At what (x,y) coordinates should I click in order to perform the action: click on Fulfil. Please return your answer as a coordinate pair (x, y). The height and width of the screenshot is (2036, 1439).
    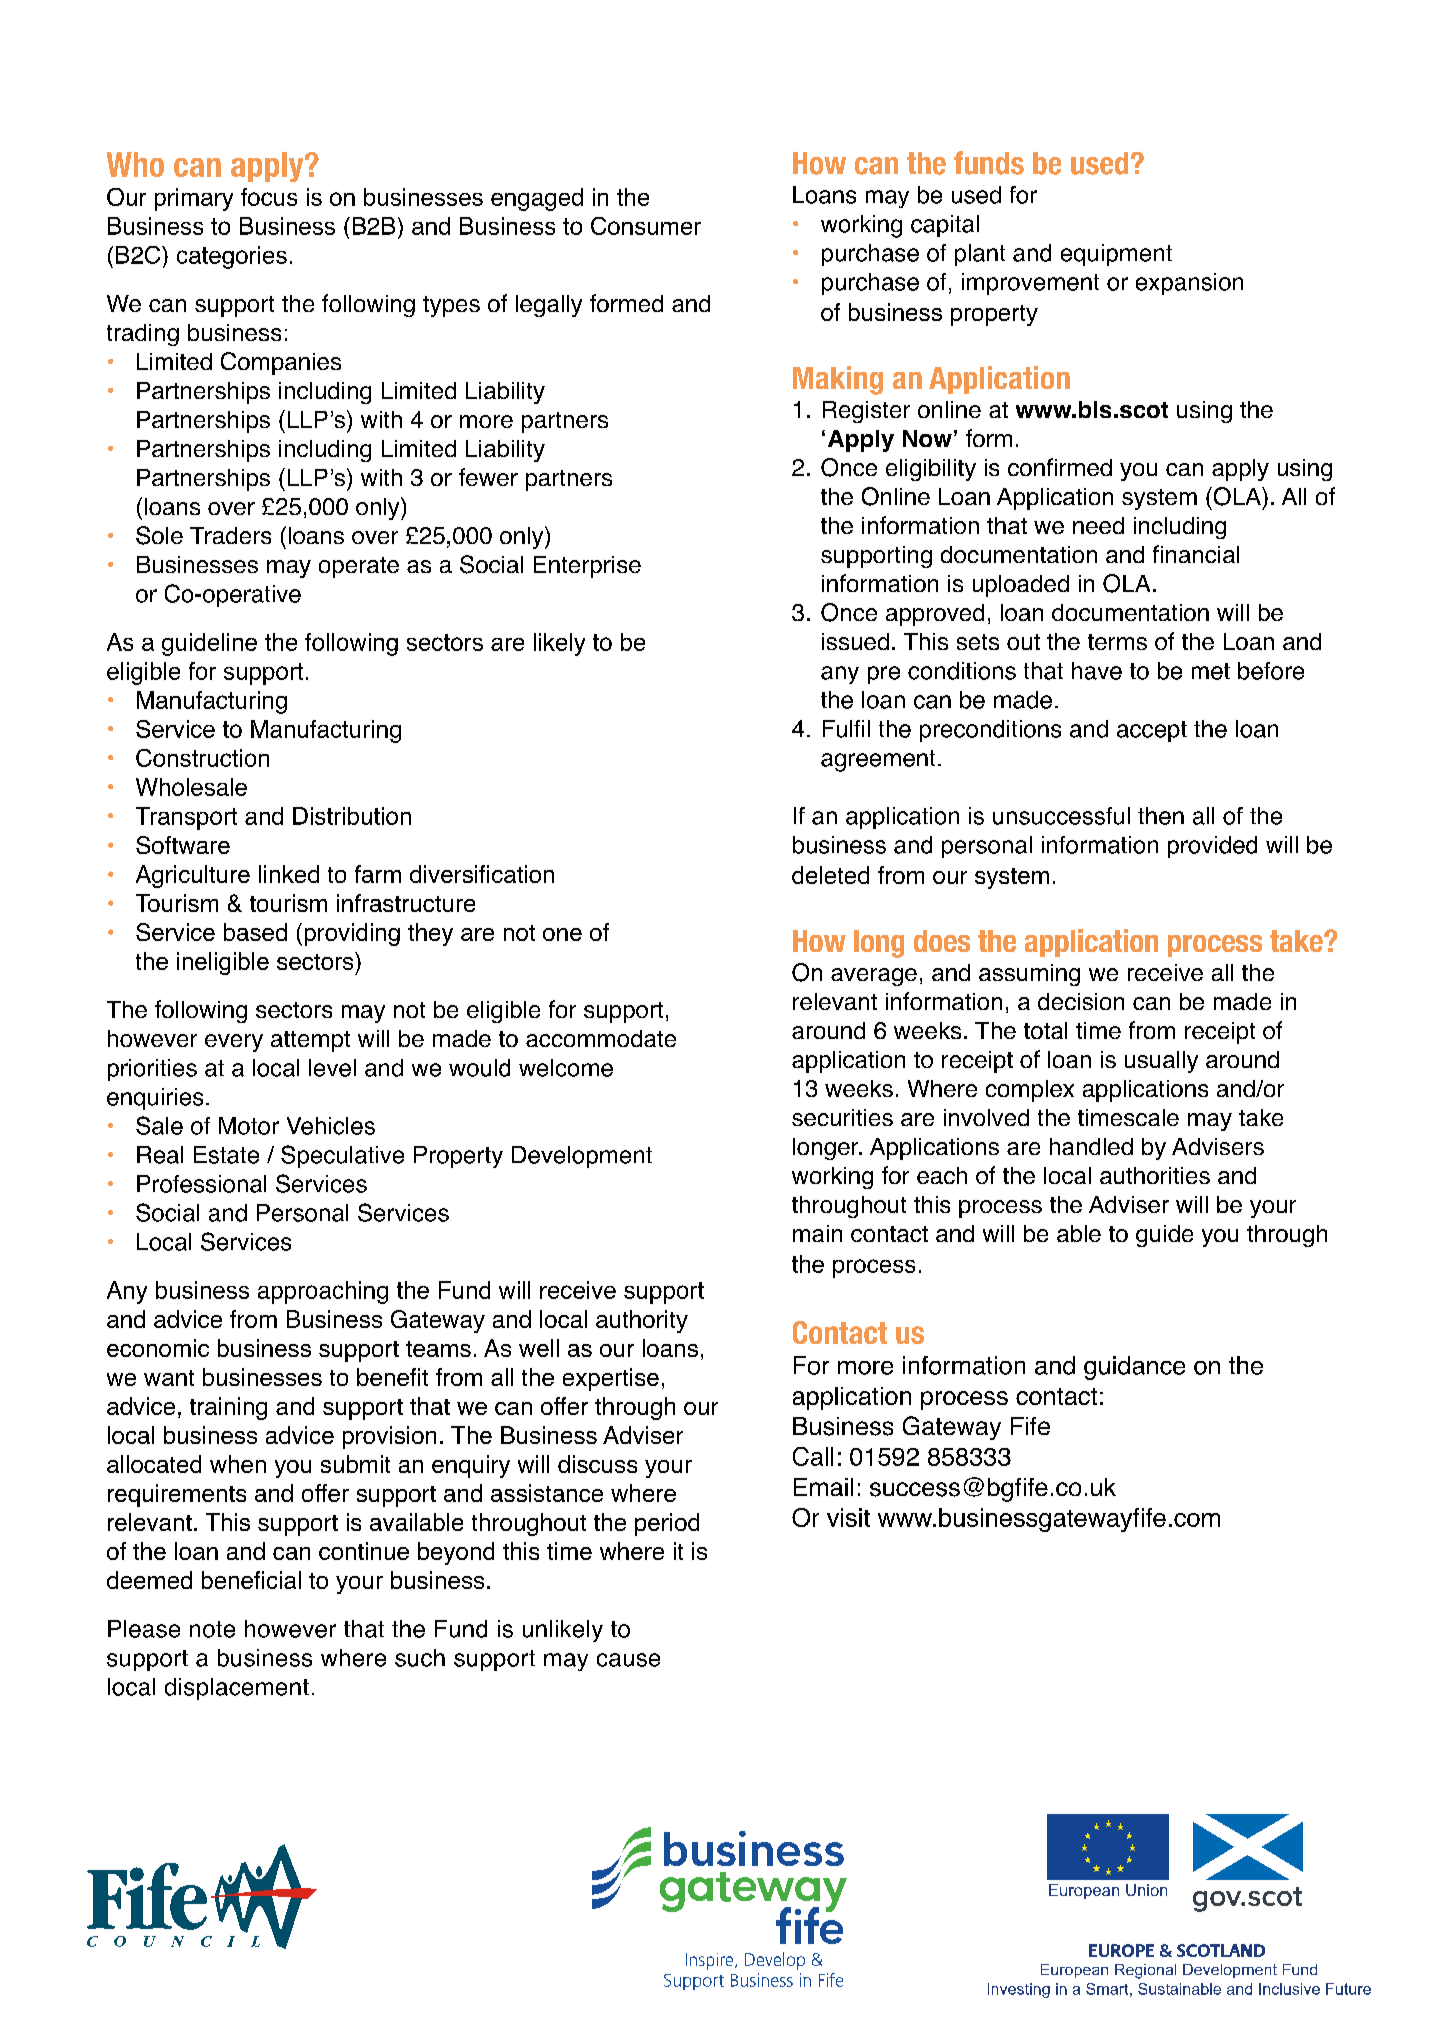
    Looking at the image, I should click on (846, 729).
